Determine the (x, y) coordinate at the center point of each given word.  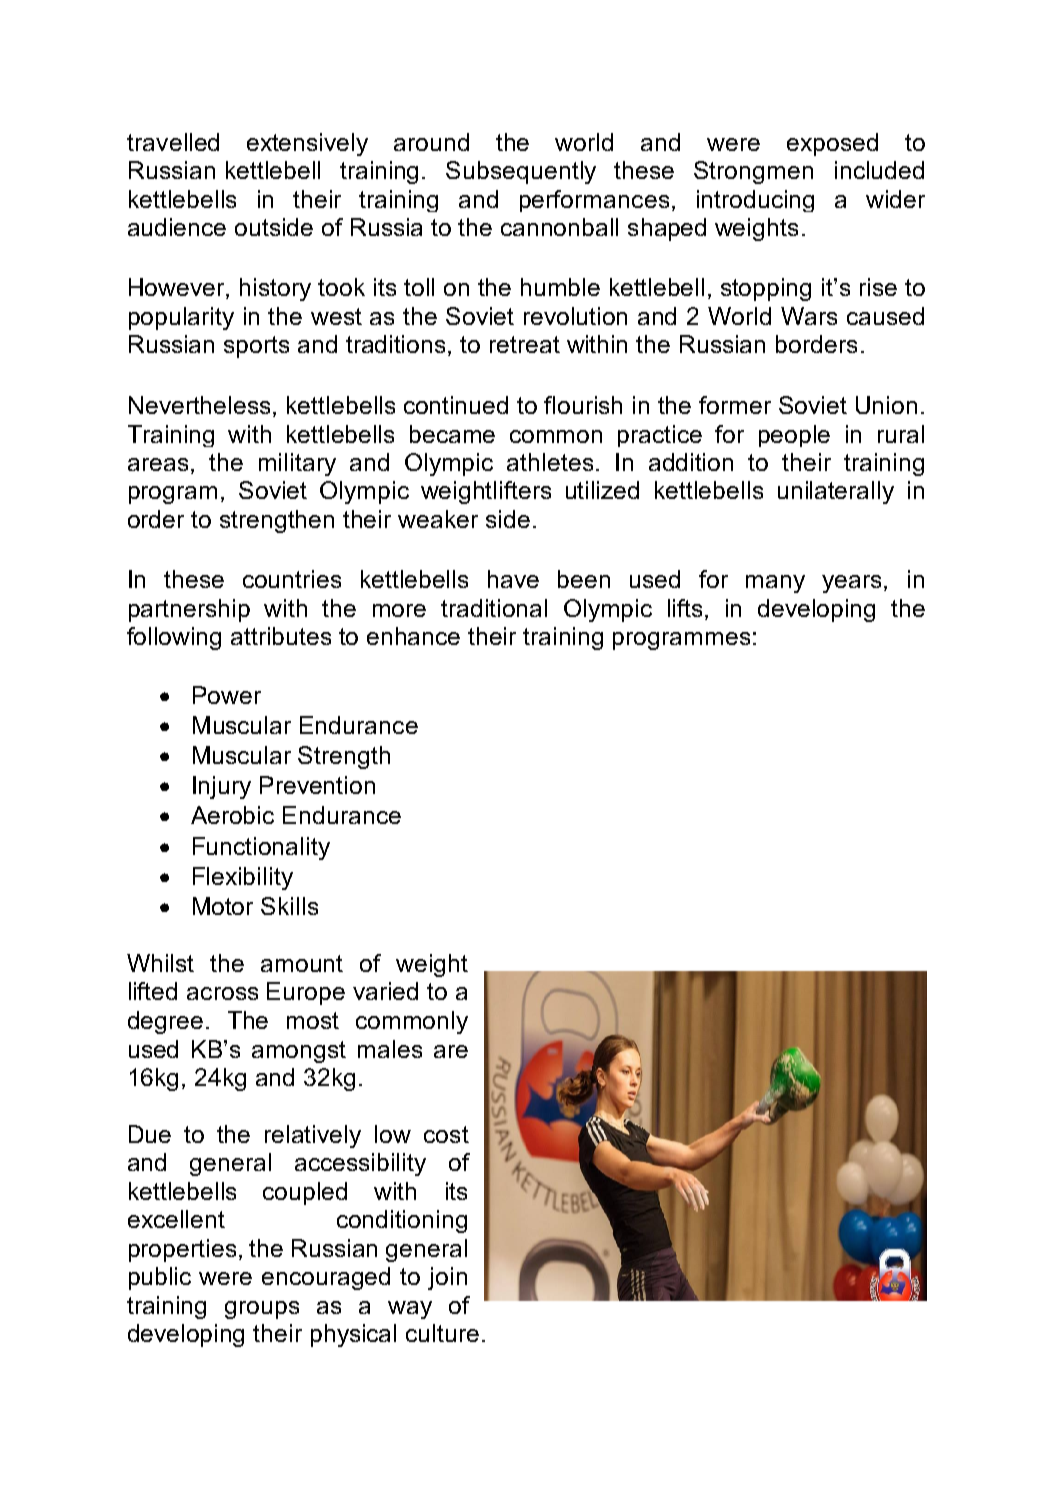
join (447, 1278)
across (222, 993)
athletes (550, 462)
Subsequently (521, 172)
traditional (494, 608)
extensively (307, 144)
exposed (832, 144)
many (775, 584)
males (390, 1049)
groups (262, 1310)
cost (446, 1134)
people (794, 436)
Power (227, 695)
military (297, 464)
